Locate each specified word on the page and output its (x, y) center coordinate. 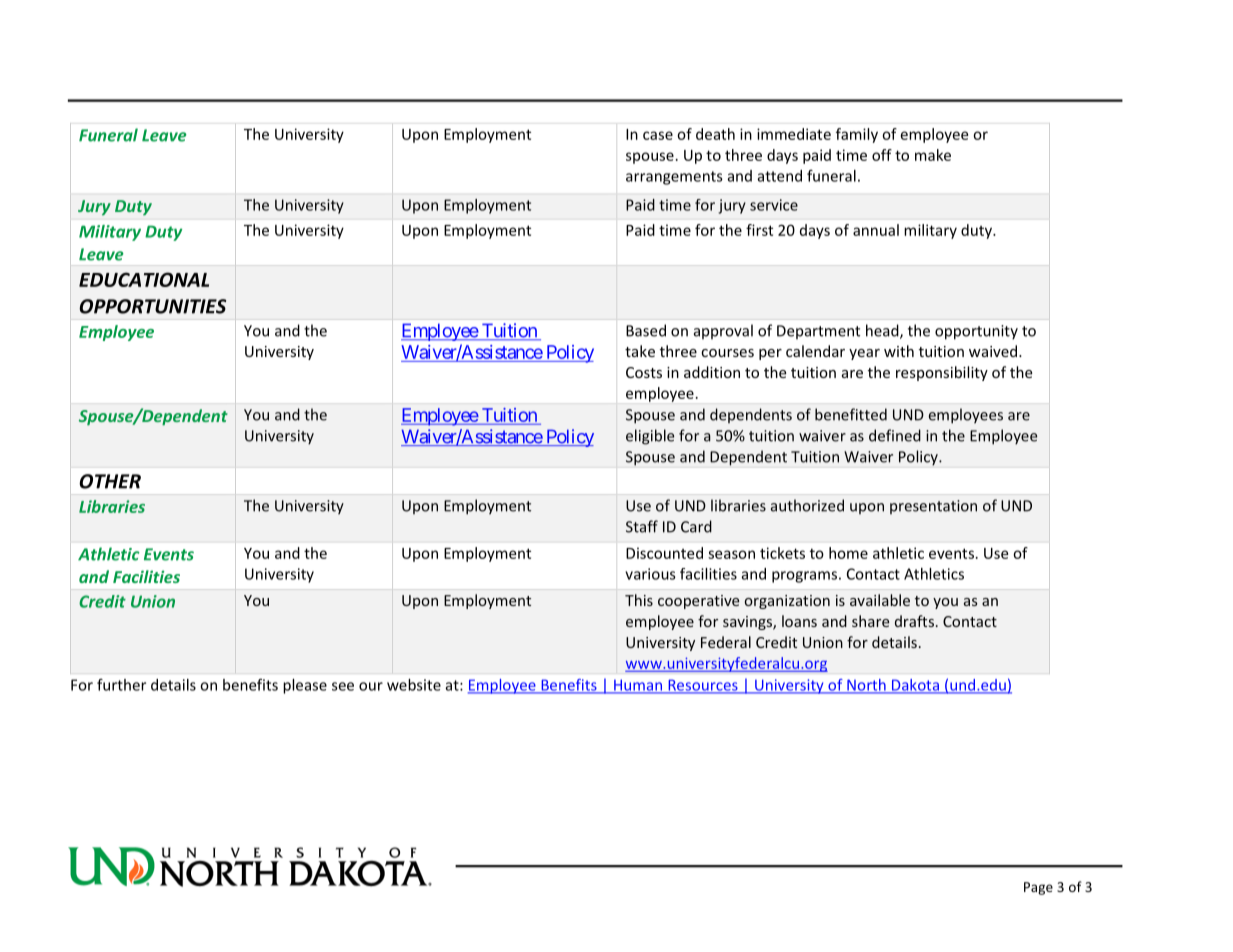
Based (646, 330)
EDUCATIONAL (144, 279)
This (639, 600)
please (305, 686)
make (933, 155)
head (883, 331)
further (121, 685)
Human (638, 686)
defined (895, 435)
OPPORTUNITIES (152, 306)
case (658, 135)
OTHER (110, 481)
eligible (650, 437)
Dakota (915, 686)
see (343, 686)
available (880, 600)
